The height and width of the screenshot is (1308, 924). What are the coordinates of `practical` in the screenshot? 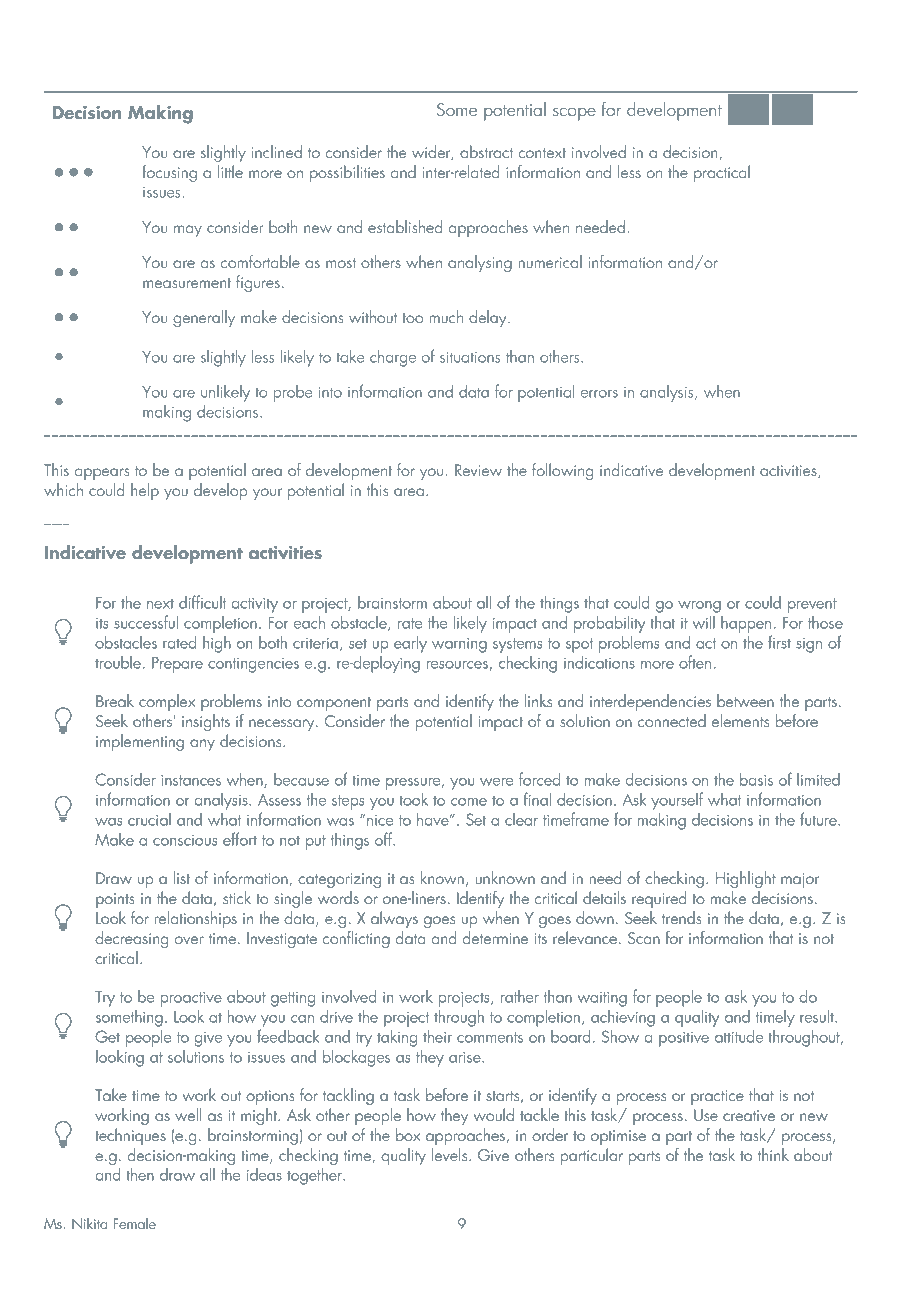 It's located at (722, 173).
